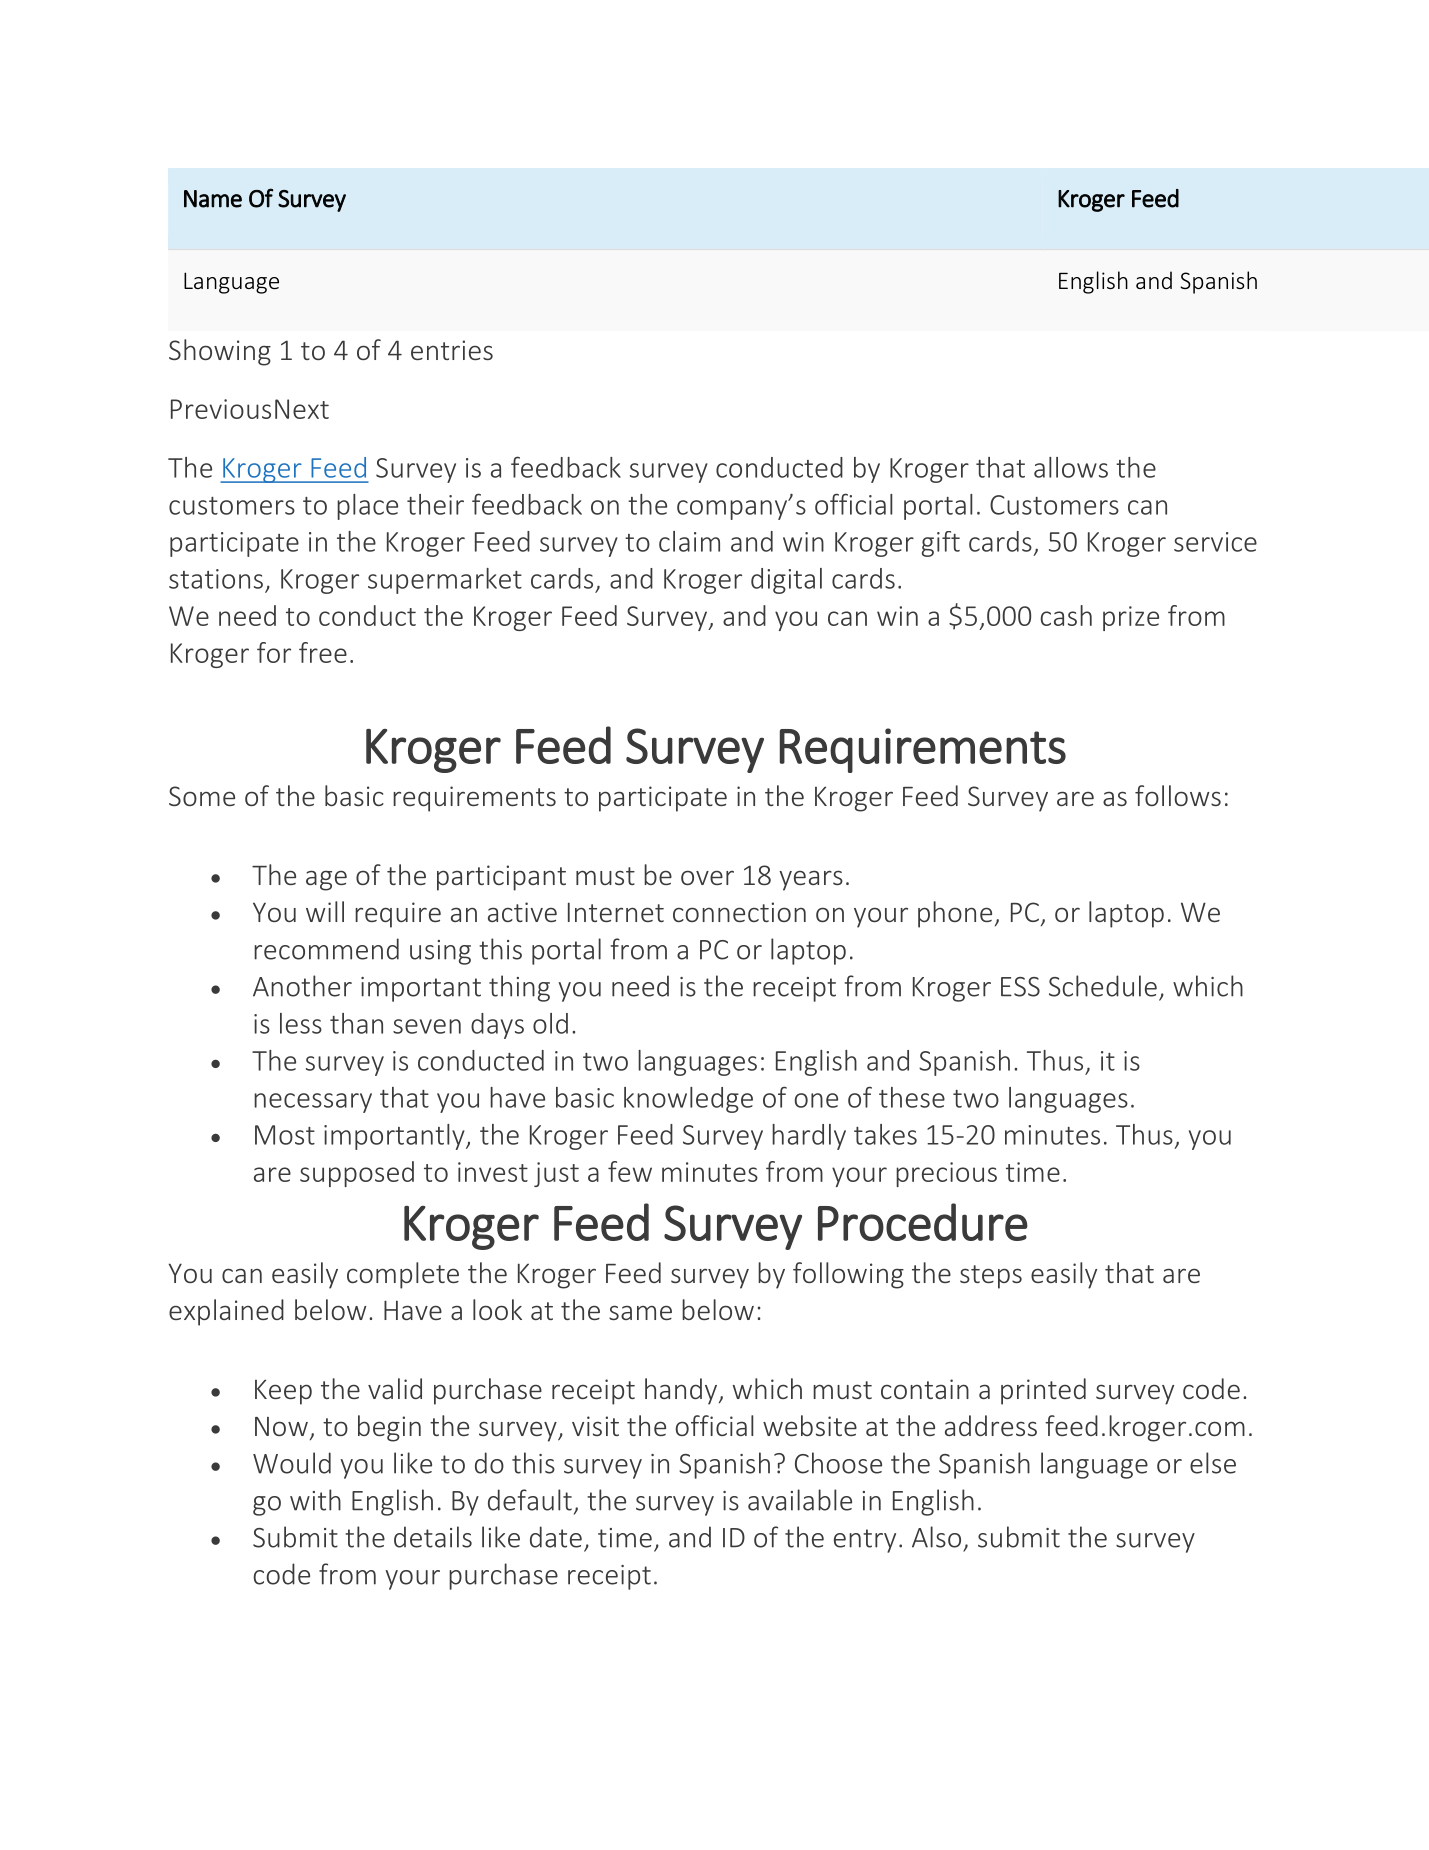  I want to click on over, so click(707, 877).
